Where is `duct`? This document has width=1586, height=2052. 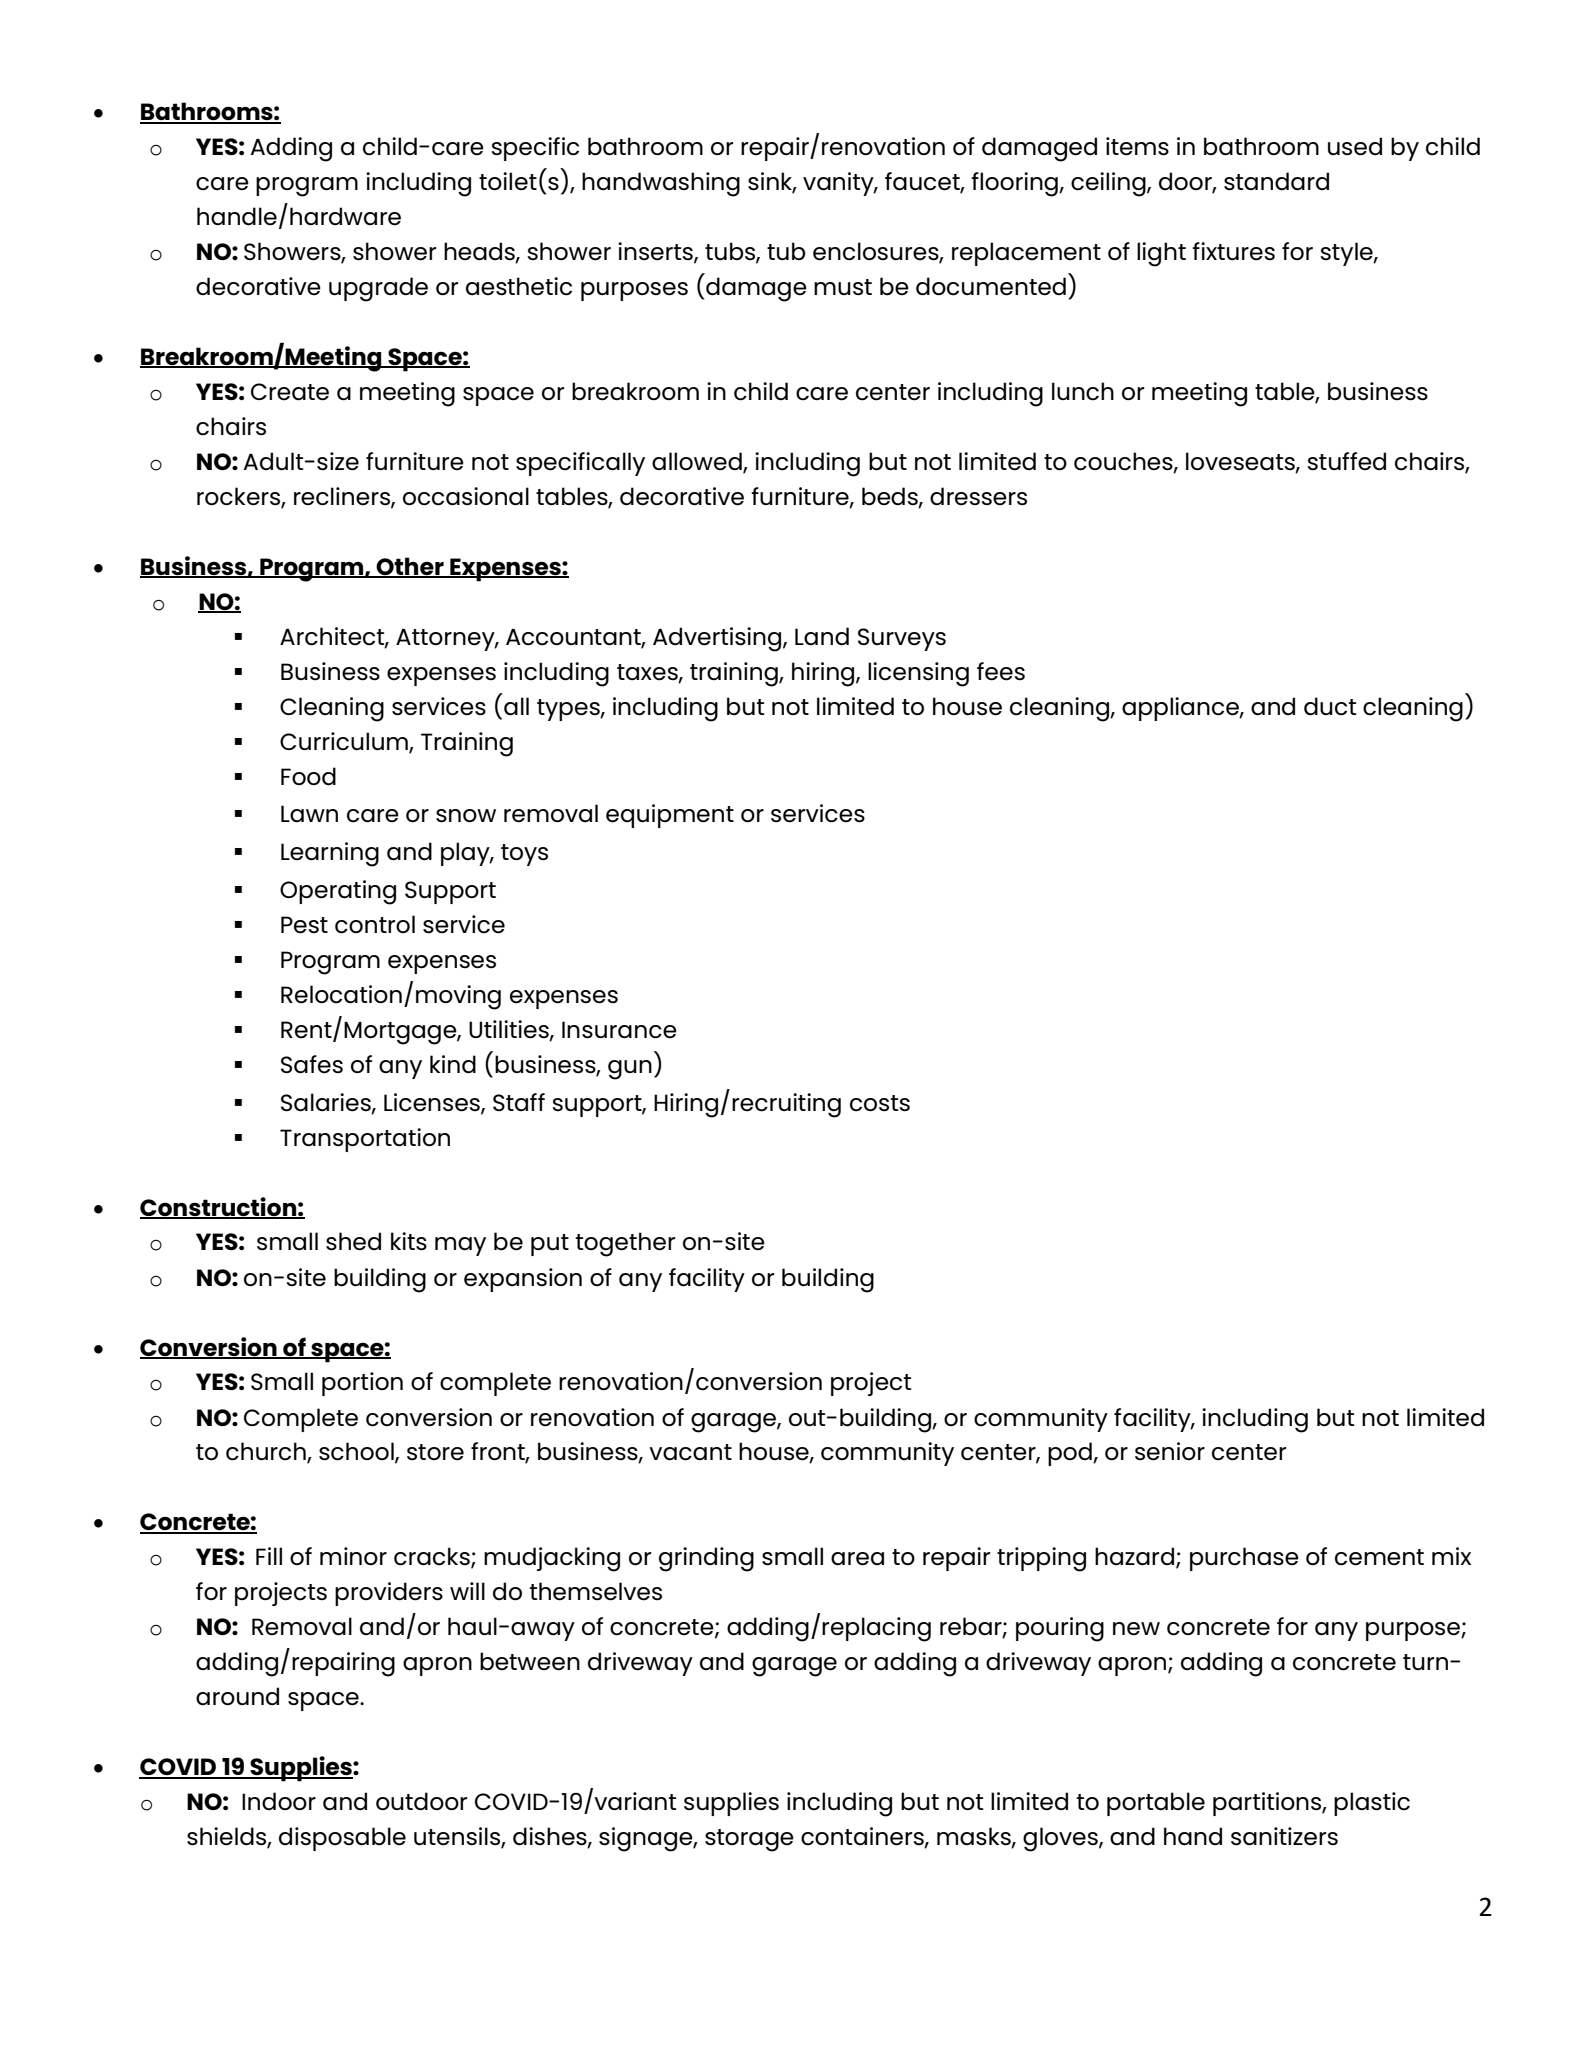
duct is located at coordinates (1330, 706).
